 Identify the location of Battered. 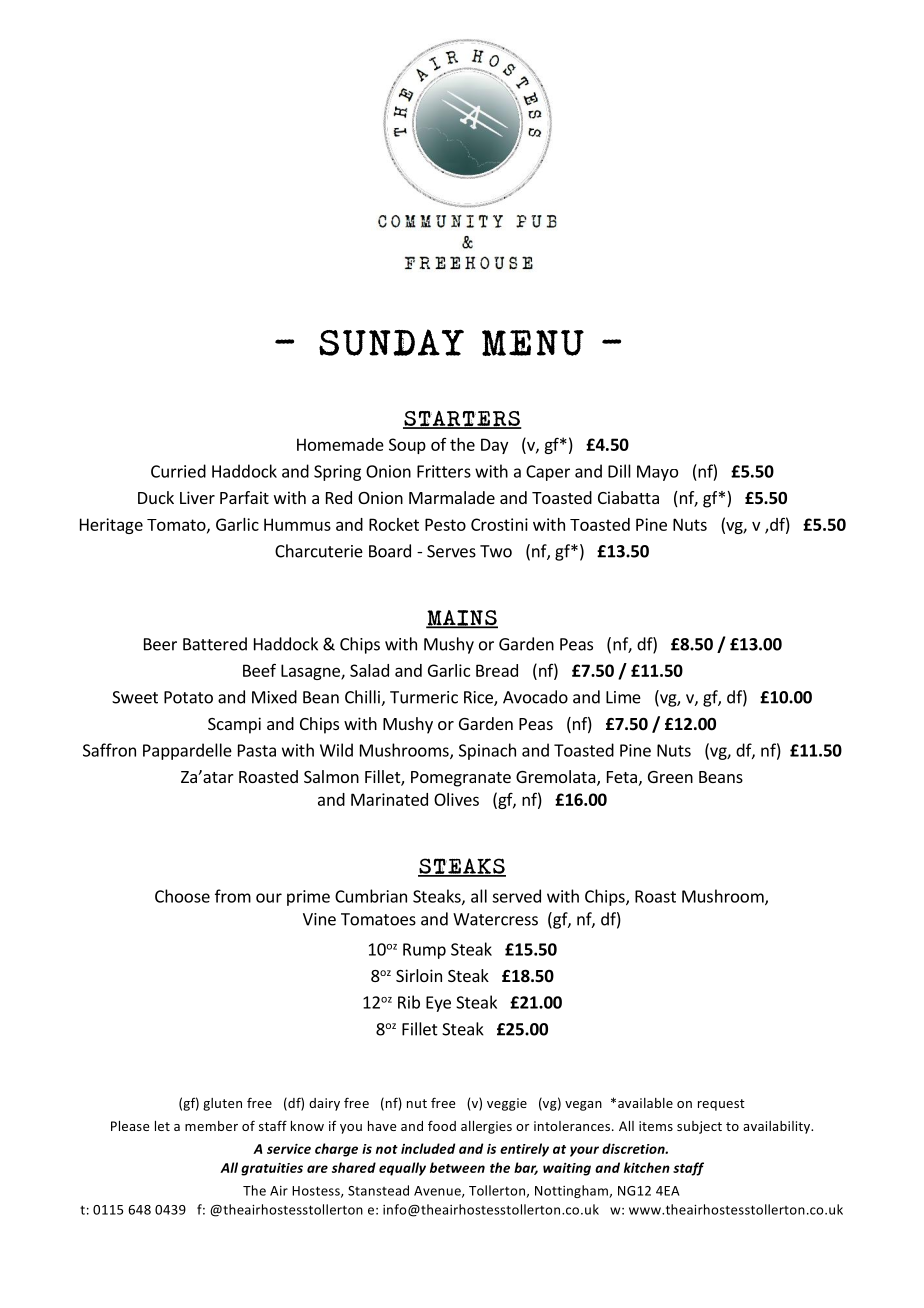
(215, 644).
